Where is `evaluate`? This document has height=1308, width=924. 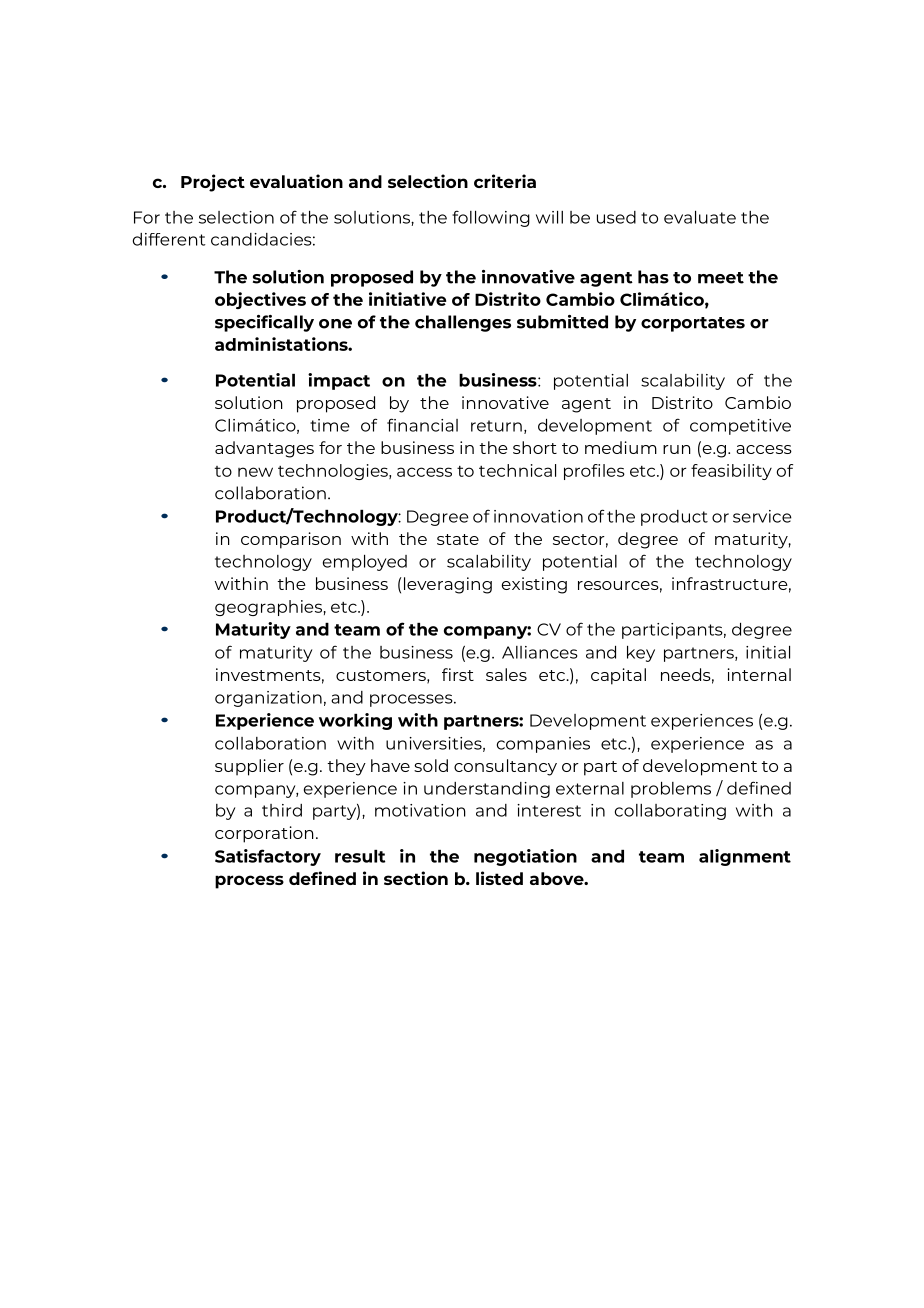 evaluate is located at coordinates (700, 217).
